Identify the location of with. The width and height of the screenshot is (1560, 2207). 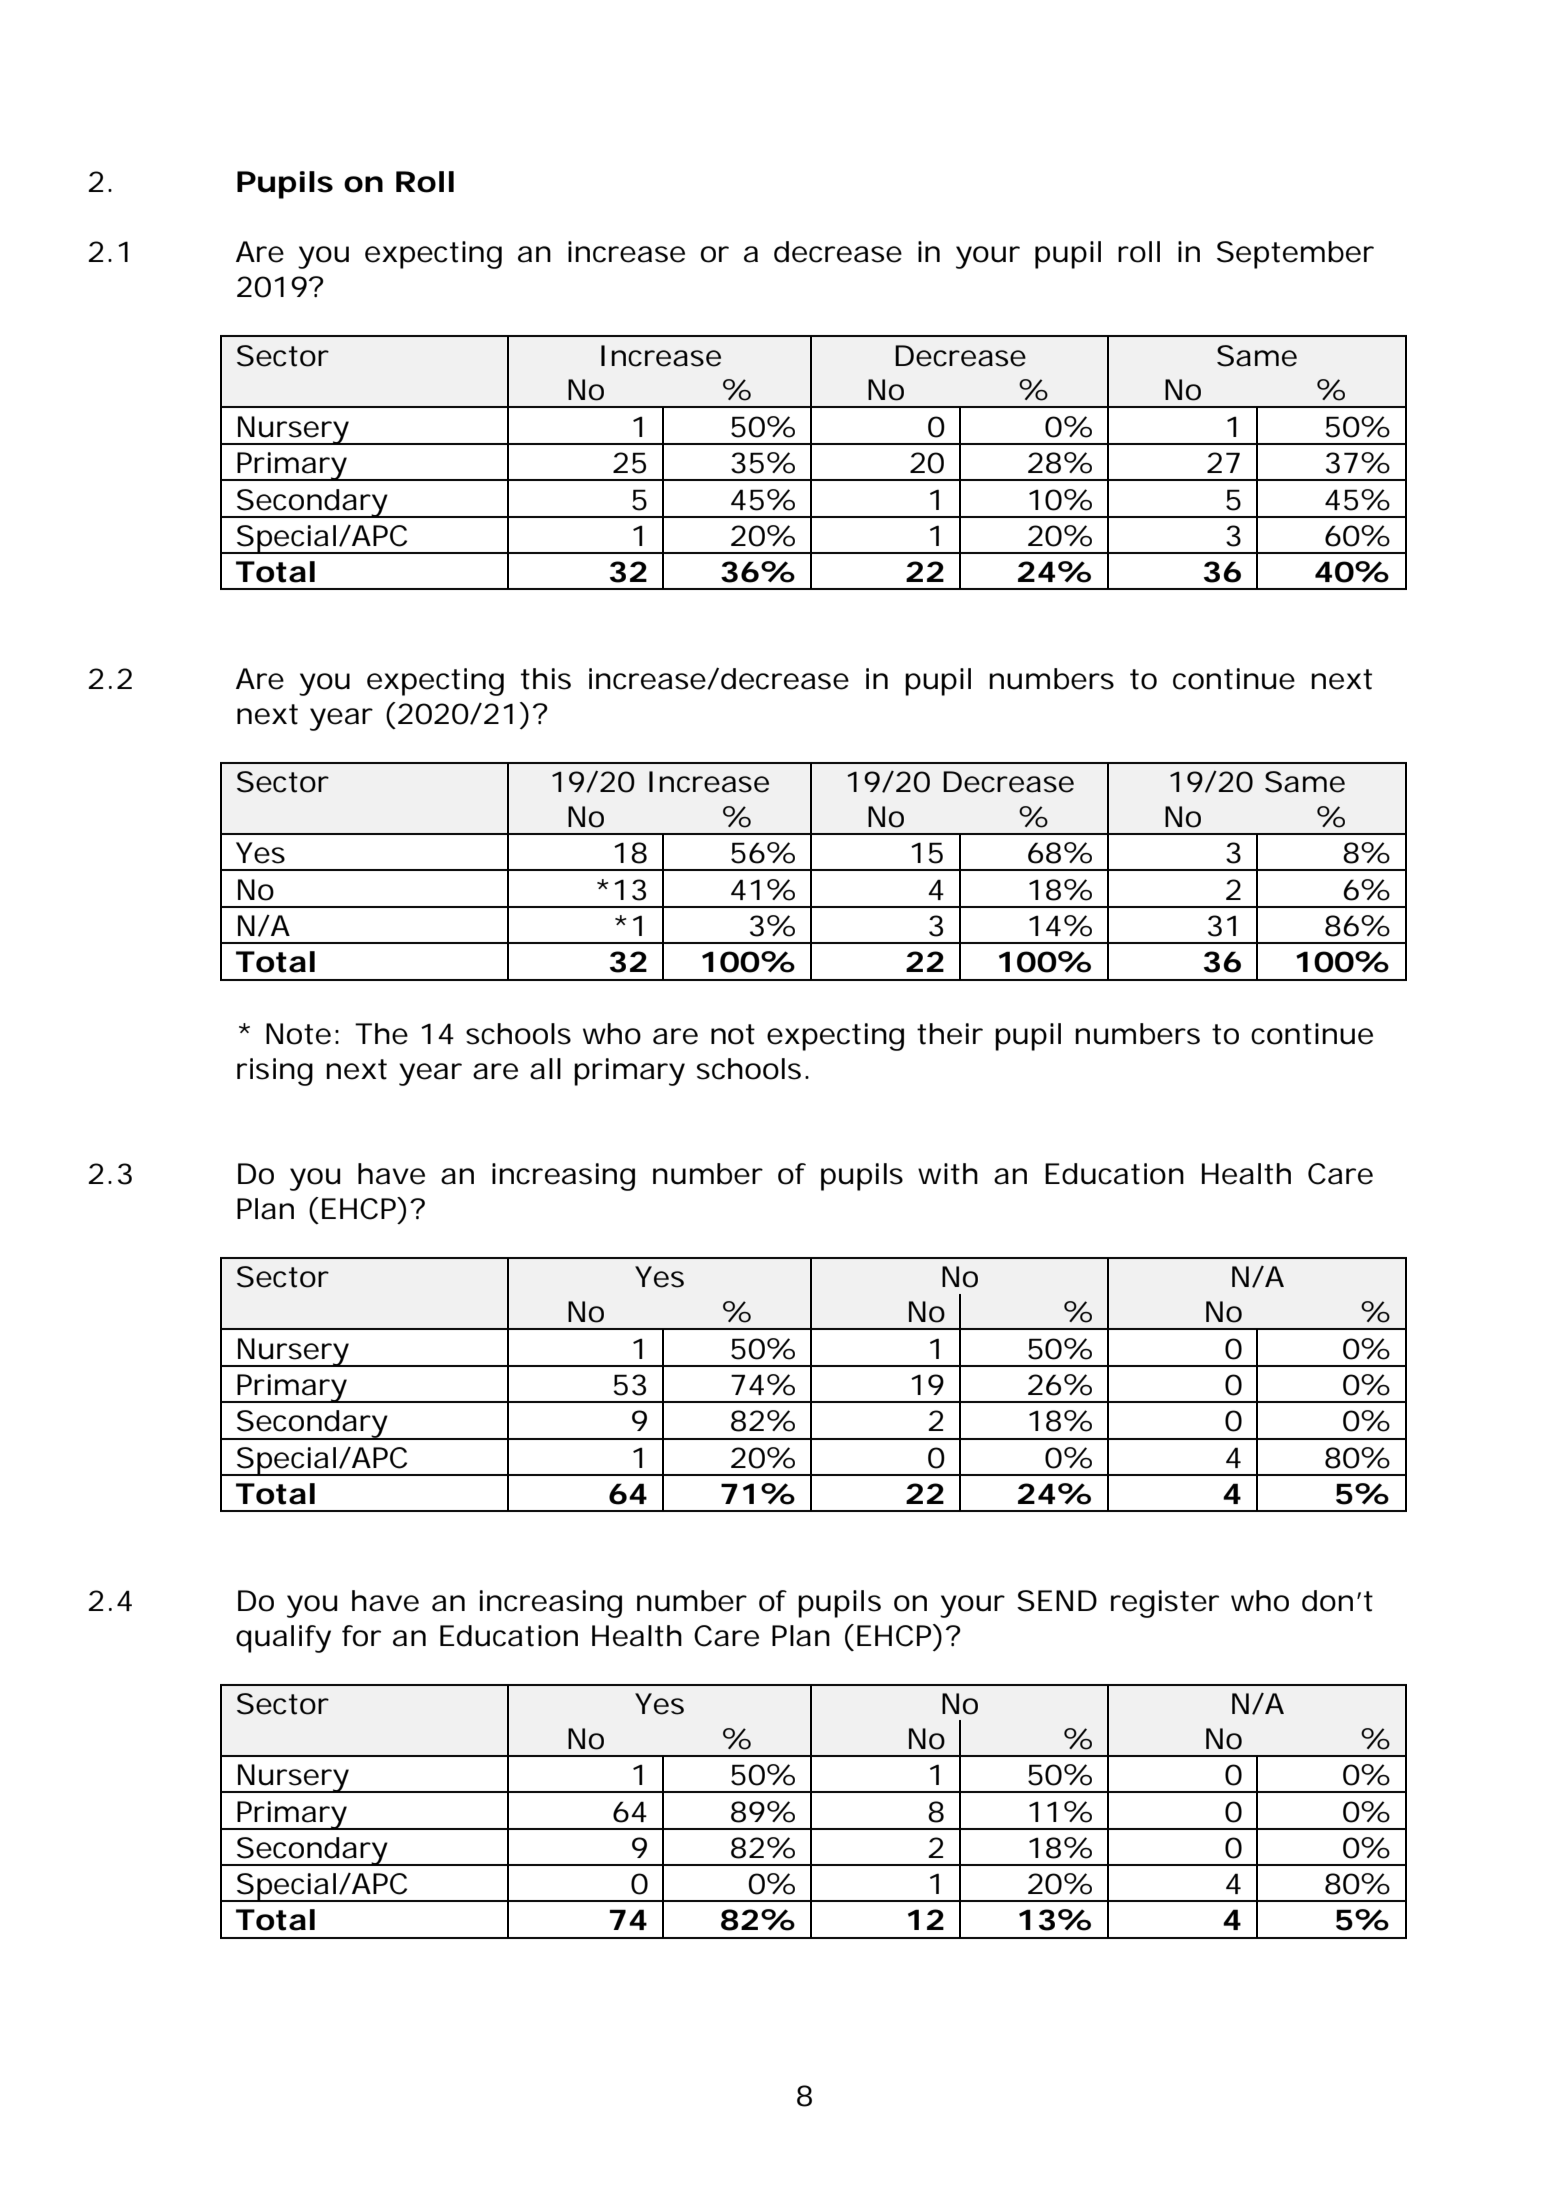
(948, 1174).
